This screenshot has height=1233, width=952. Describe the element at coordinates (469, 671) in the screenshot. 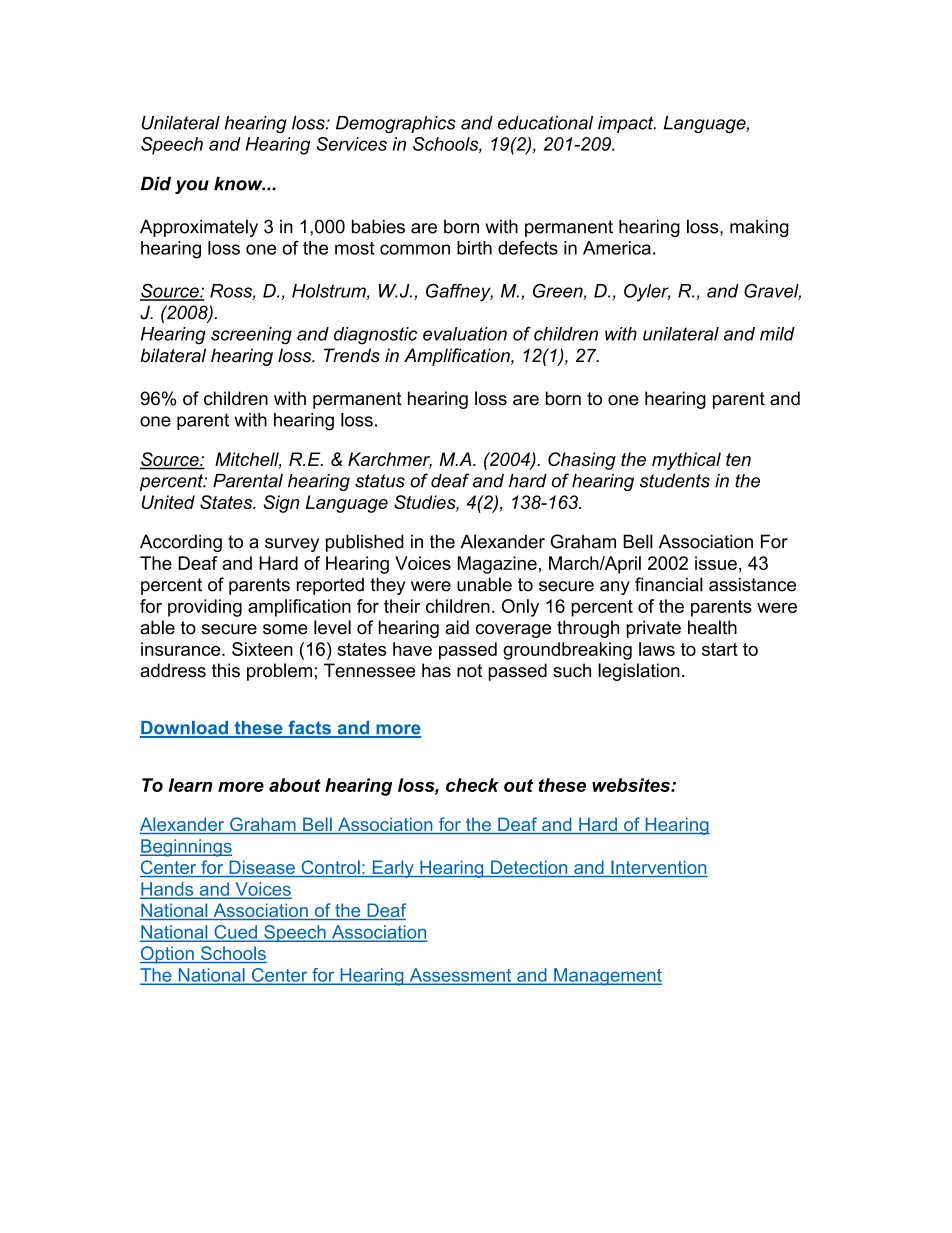

I see `not` at that location.
